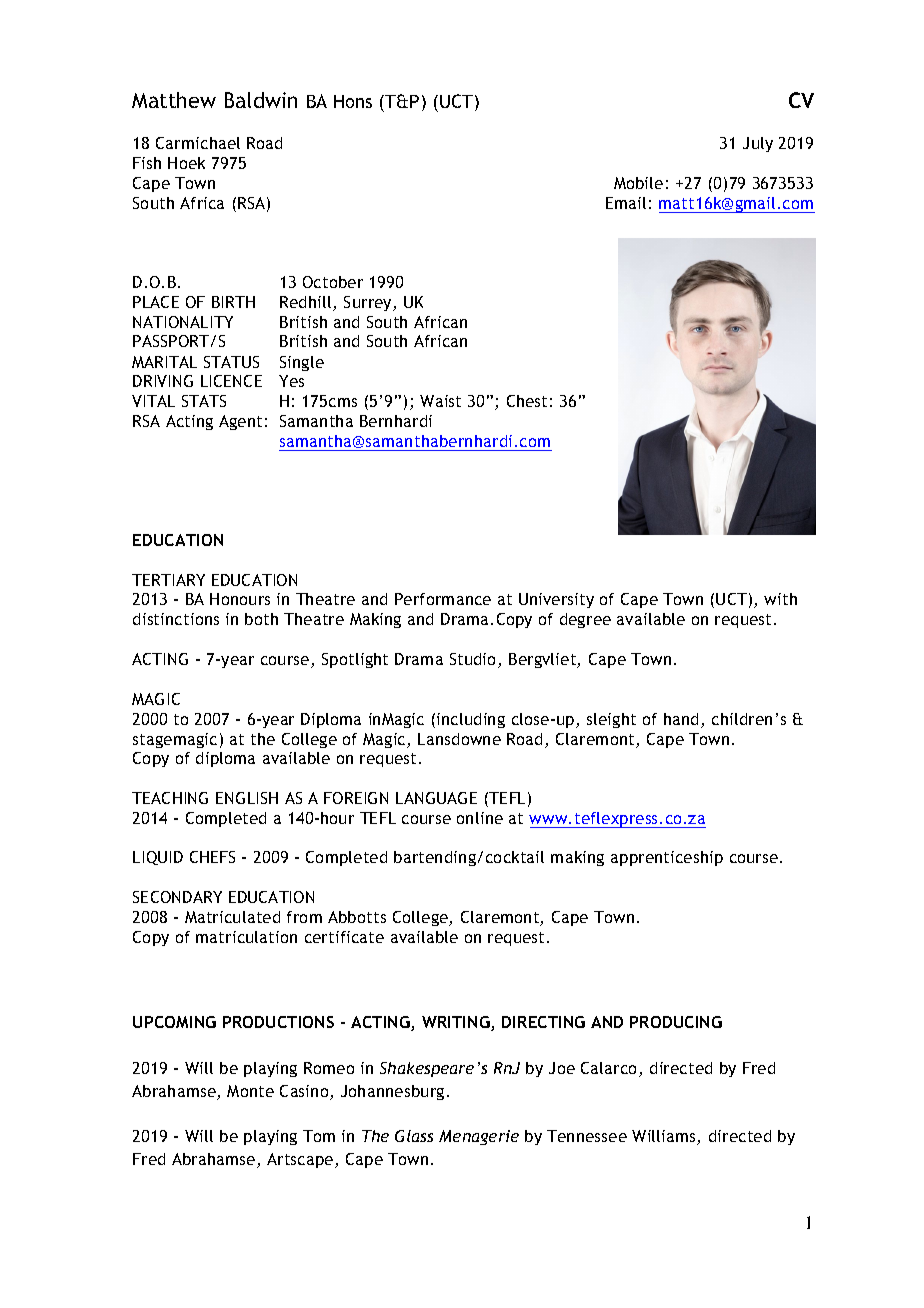  Describe the element at coordinates (198, 143) in the page. I see `Carmichael` at that location.
